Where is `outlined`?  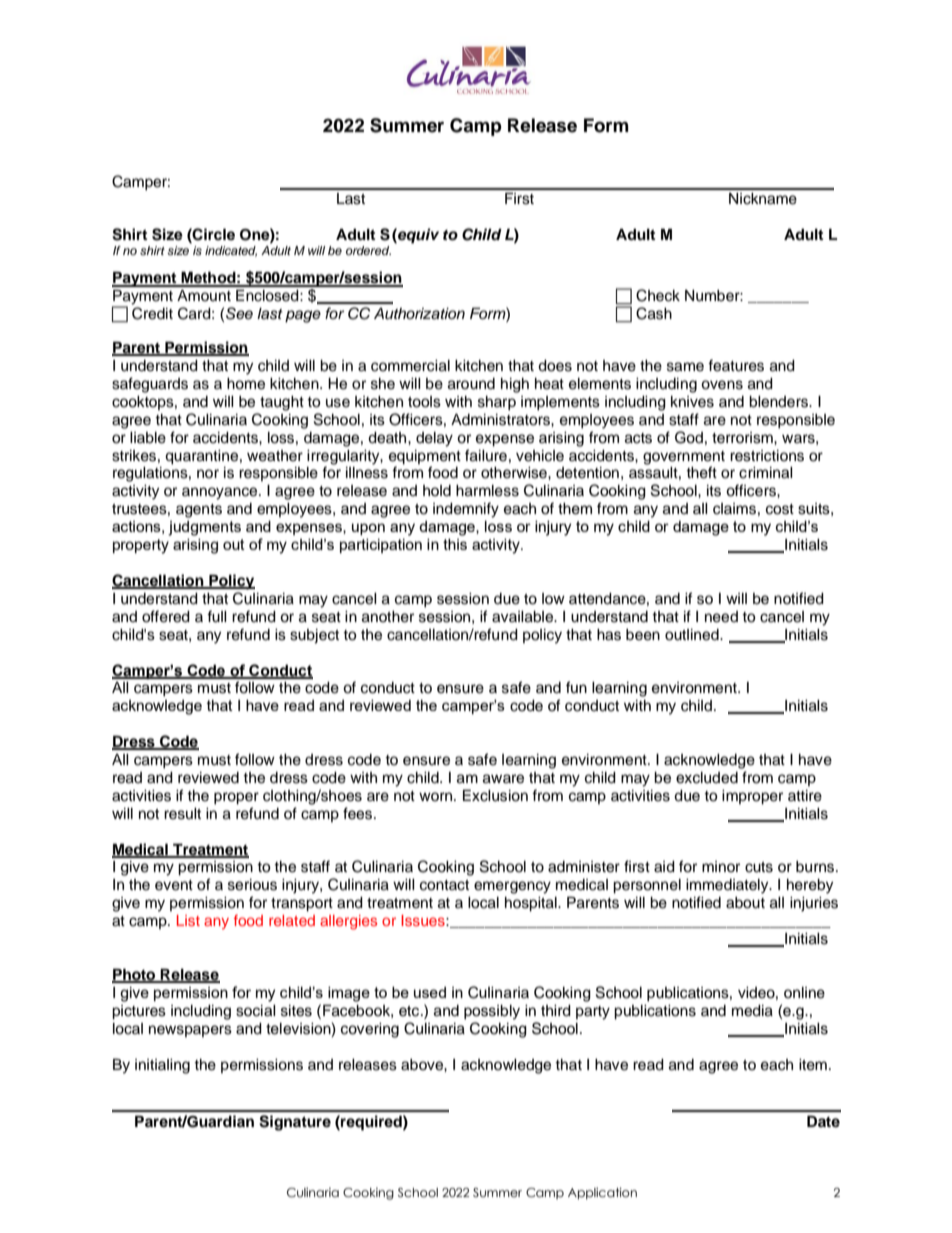 outlined is located at coordinates (693, 635).
